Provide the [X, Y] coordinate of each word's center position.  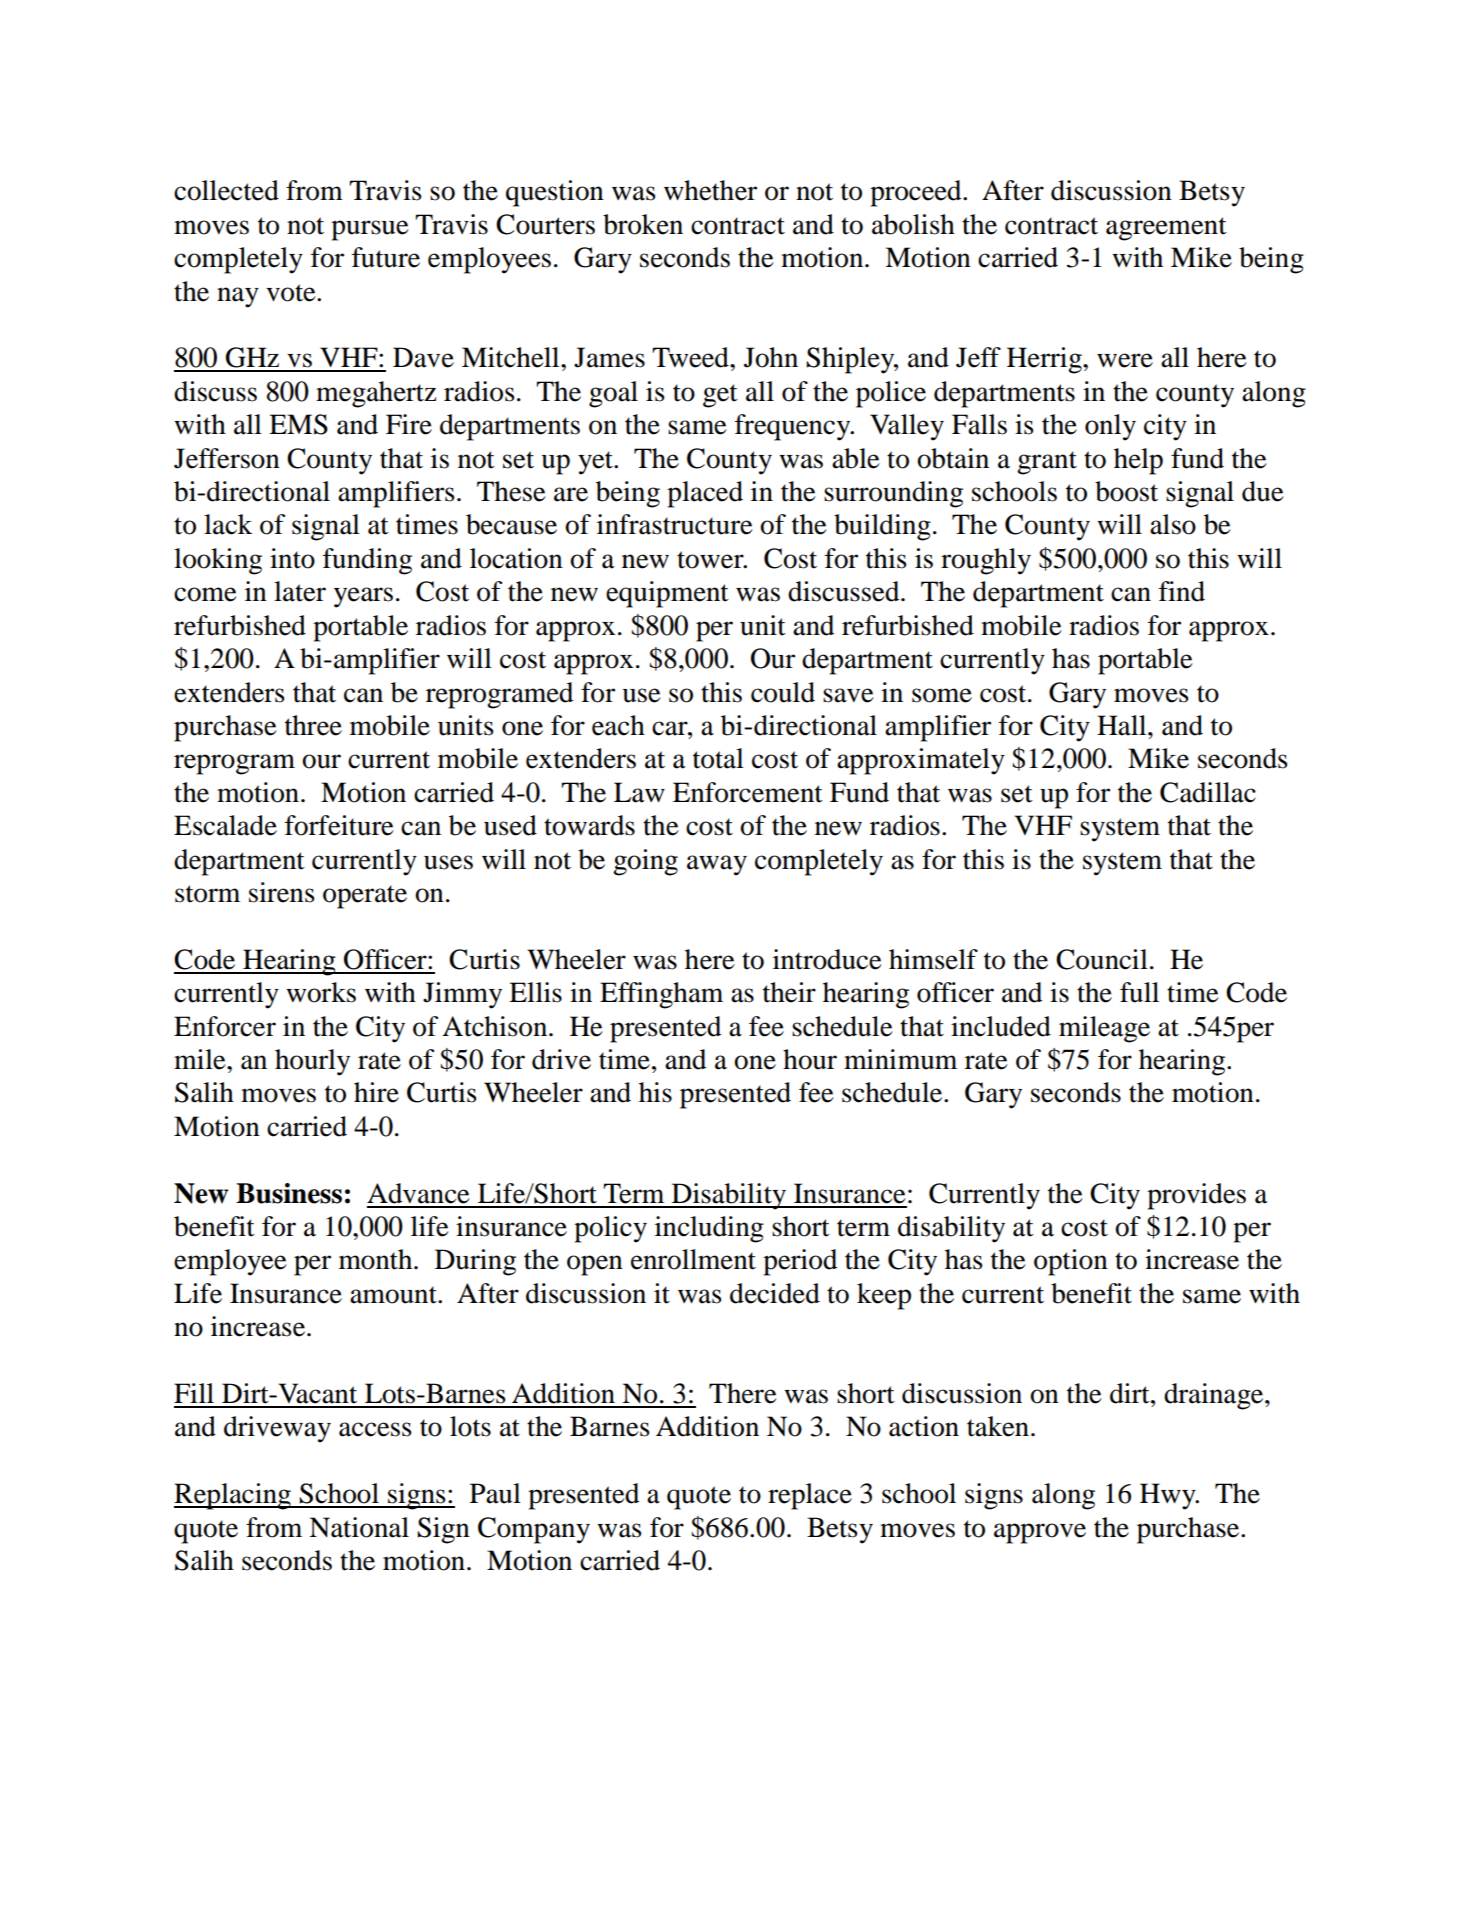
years [363, 597]
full [1139, 992]
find [1182, 591]
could [783, 692]
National [359, 1527]
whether [710, 190]
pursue [370, 230]
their [789, 992]
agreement [1166, 229]
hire [376, 1092]
